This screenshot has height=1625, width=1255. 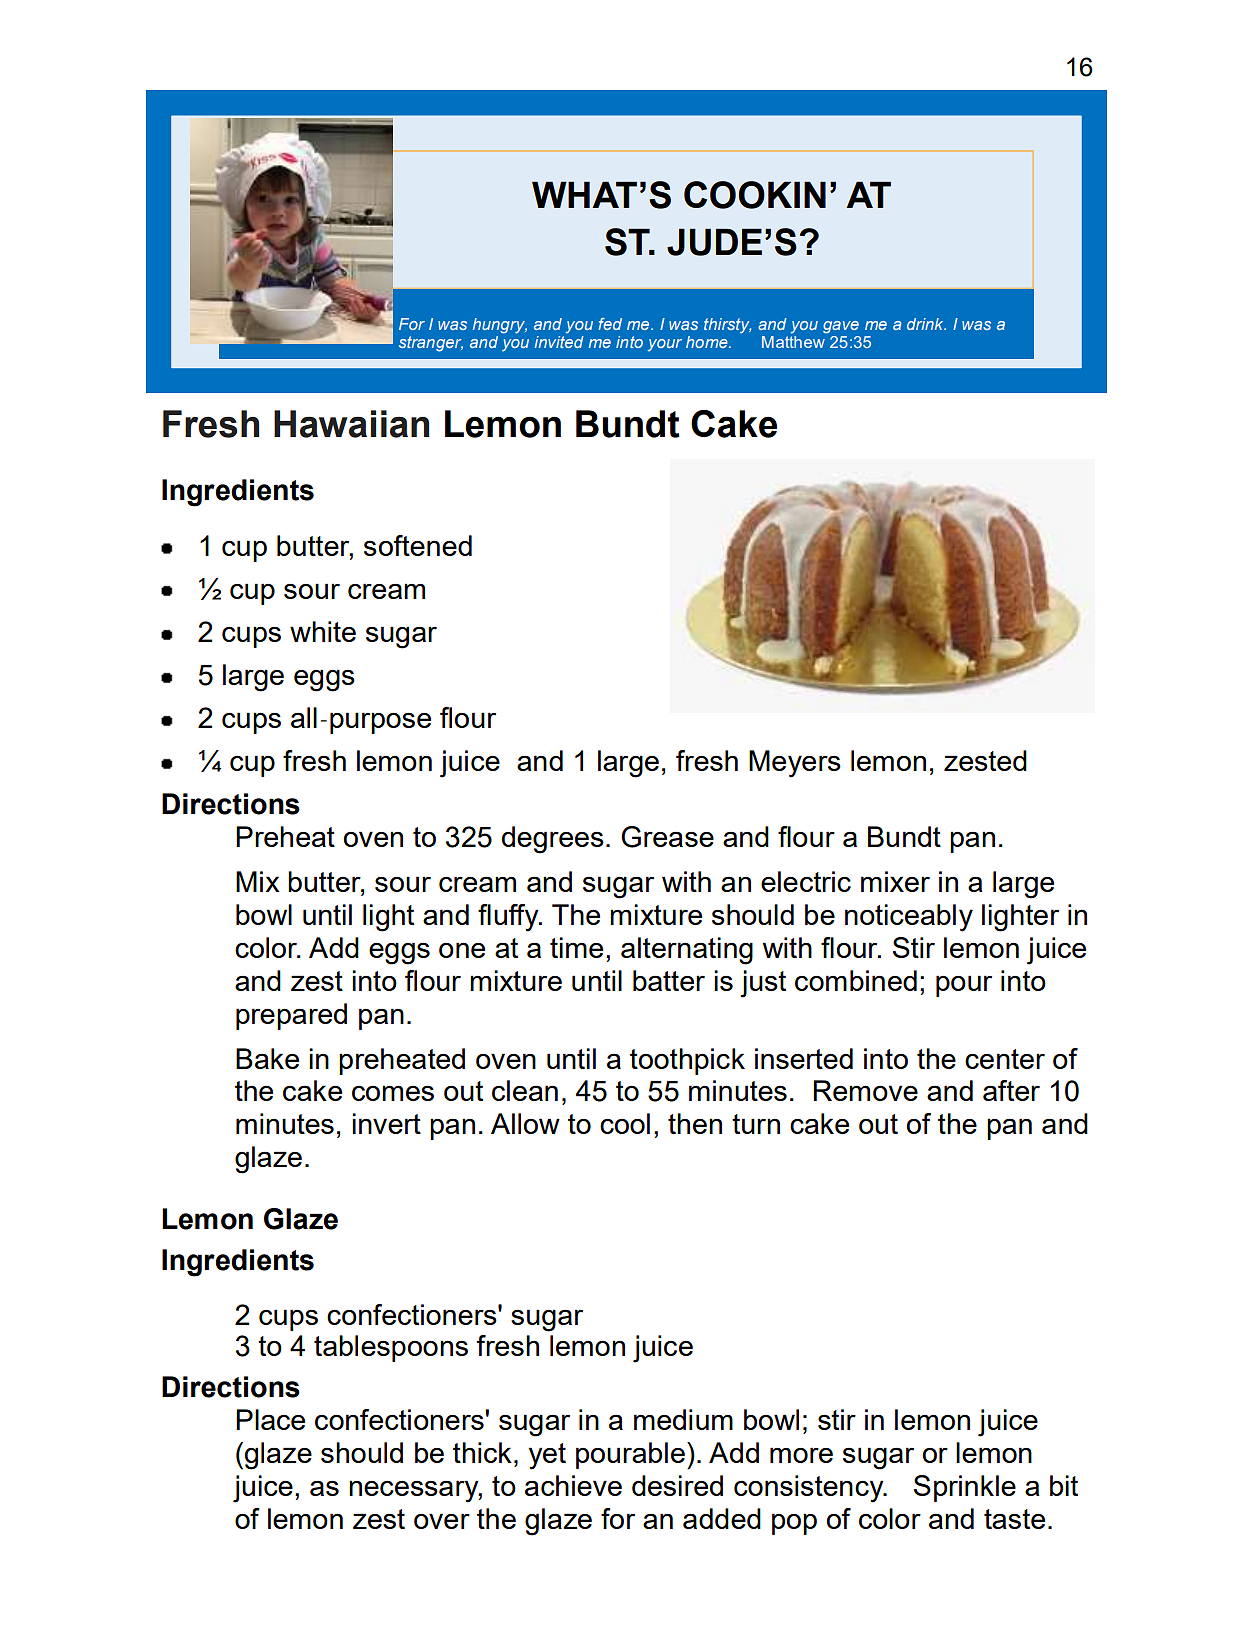 I want to click on your, so click(x=665, y=345).
